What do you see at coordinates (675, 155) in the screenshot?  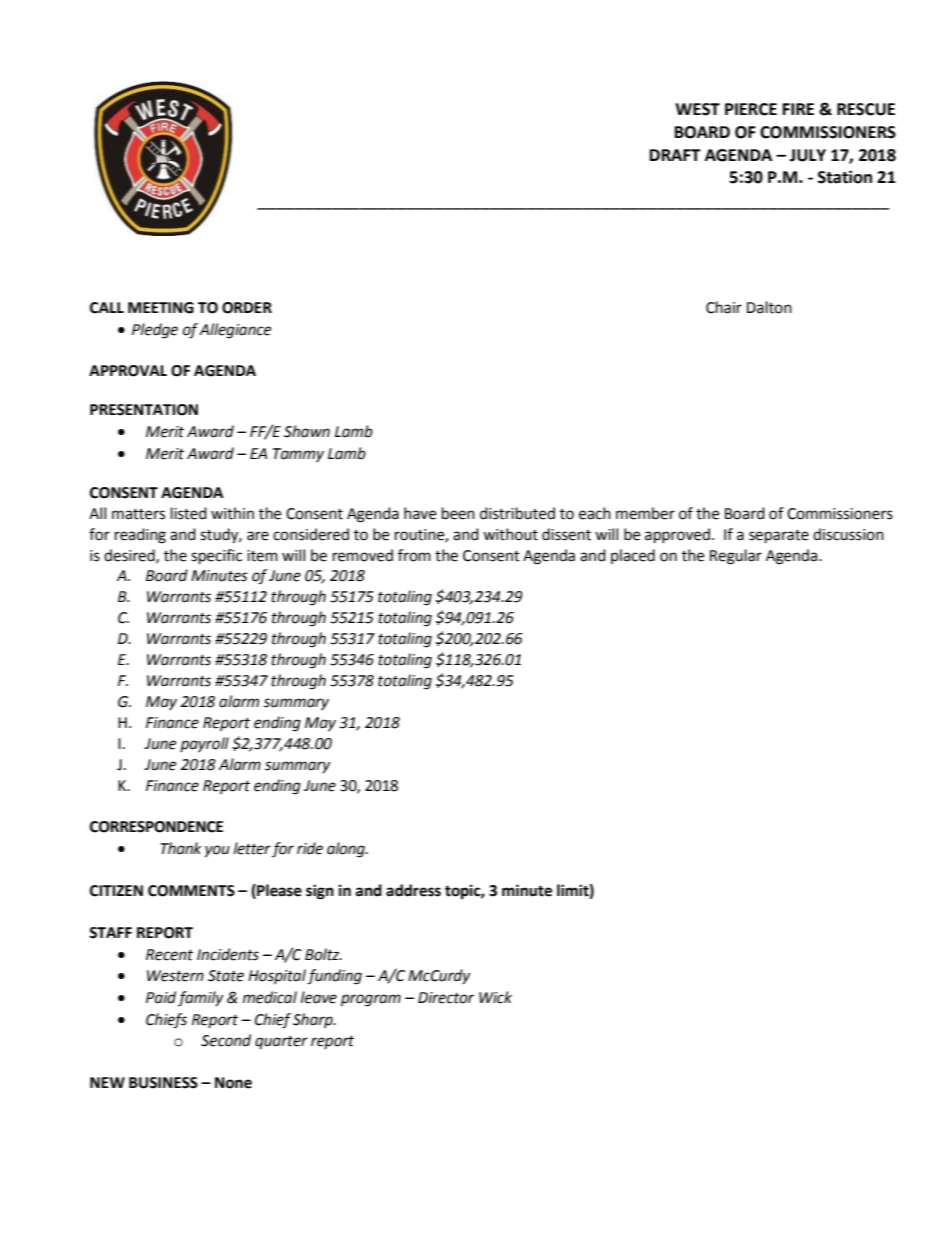 I see `DRAFT` at bounding box center [675, 155].
